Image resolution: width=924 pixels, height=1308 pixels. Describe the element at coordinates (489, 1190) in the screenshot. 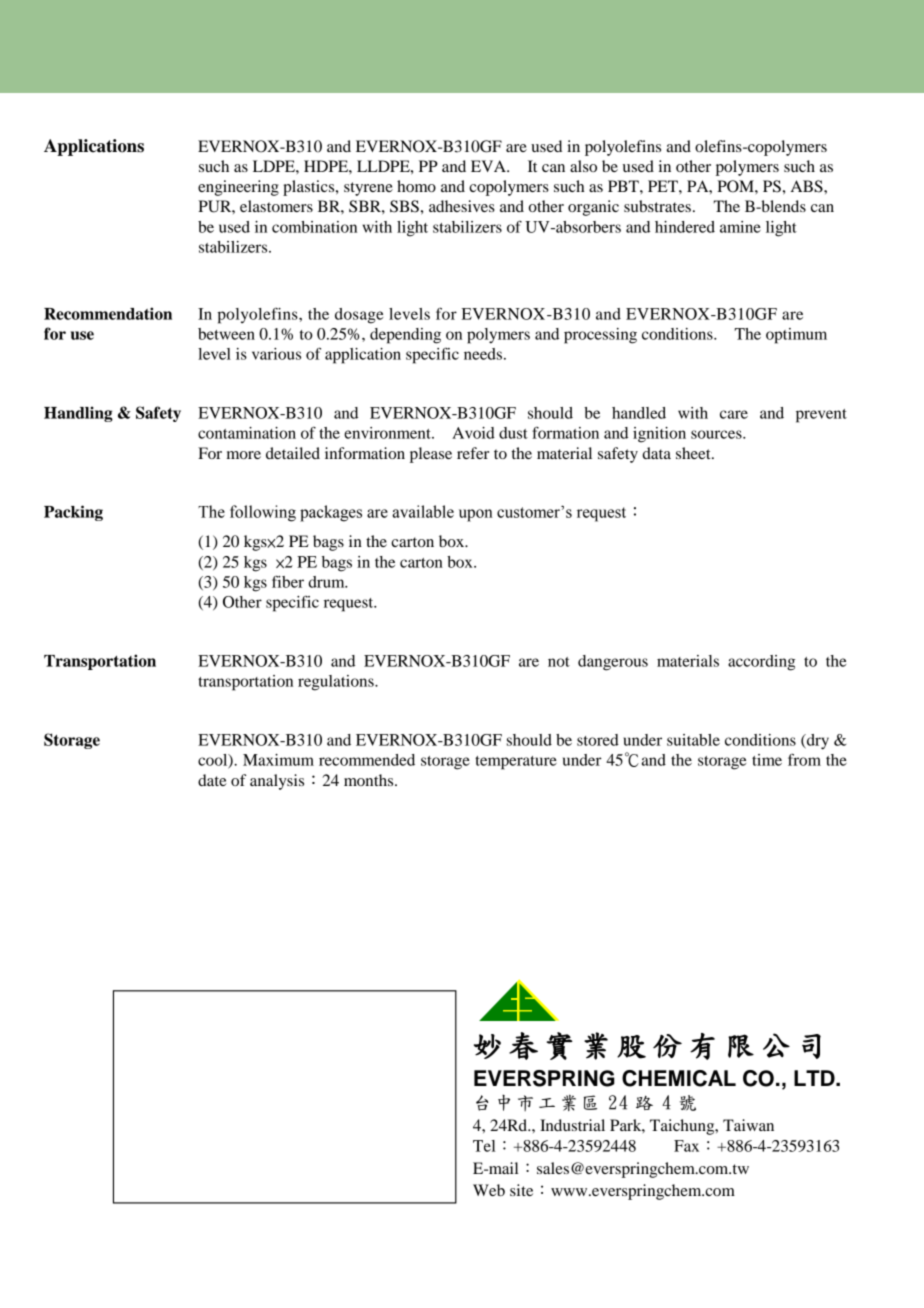

I see `Web` at that location.
